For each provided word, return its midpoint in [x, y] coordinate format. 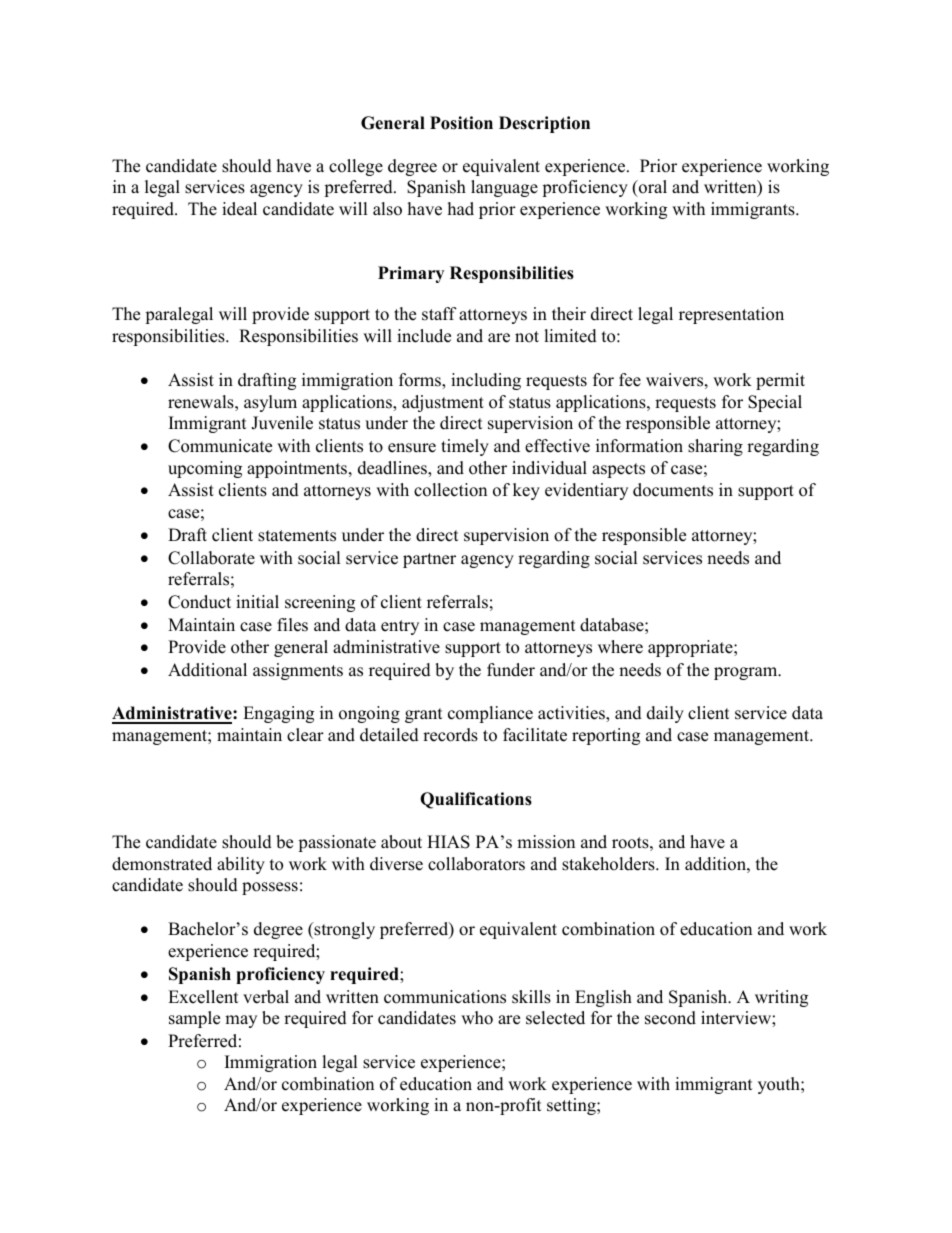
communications [445, 997]
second [670, 1018]
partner [429, 560]
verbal [266, 997]
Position [461, 123]
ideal [239, 209]
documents [673, 490]
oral [652, 188]
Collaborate [211, 558]
